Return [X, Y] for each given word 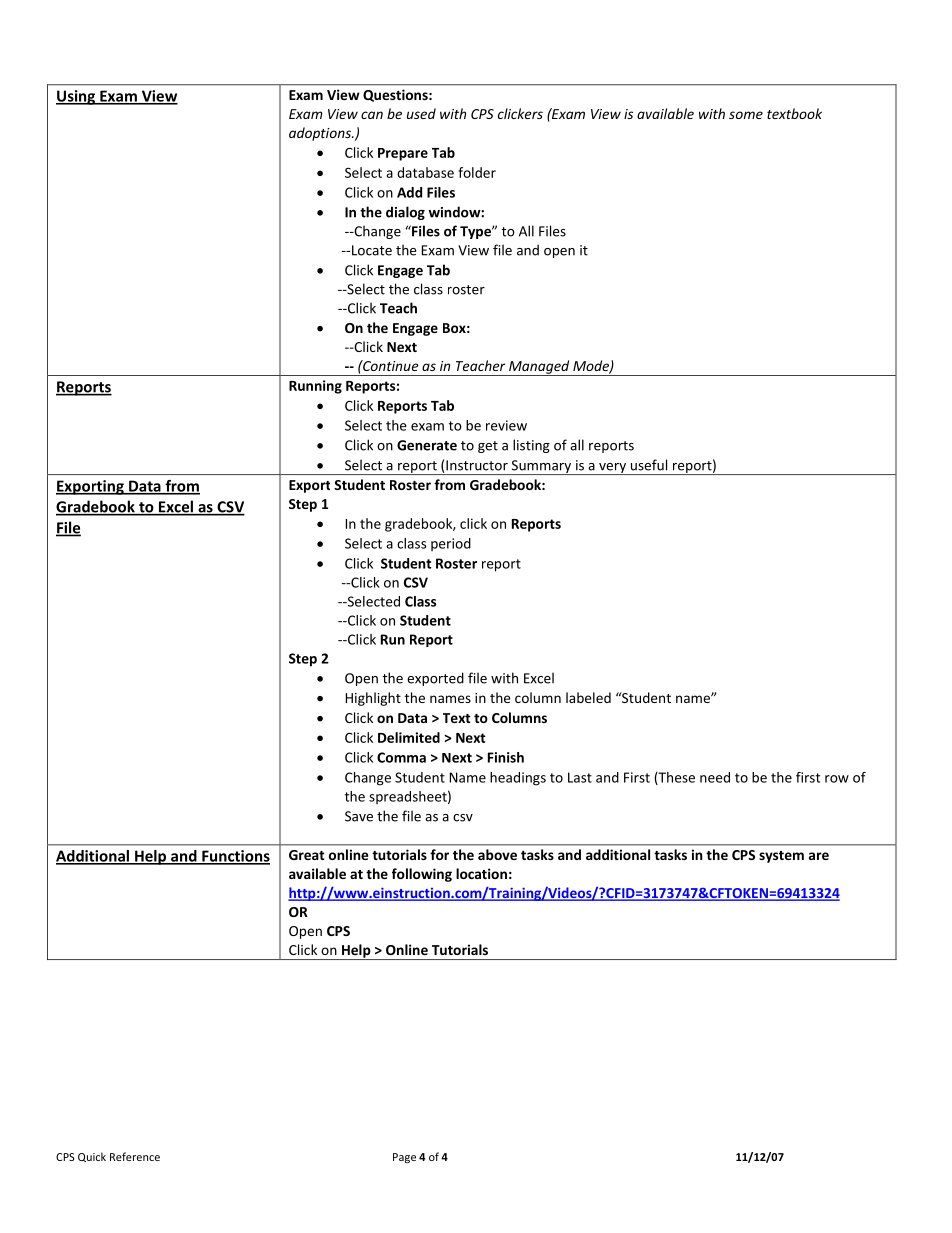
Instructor [477, 465]
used [421, 113]
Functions [235, 857]
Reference [135, 1156]
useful [649, 465]
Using [77, 97]
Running [315, 387]
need [715, 777]
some [746, 115]
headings [518, 779]
